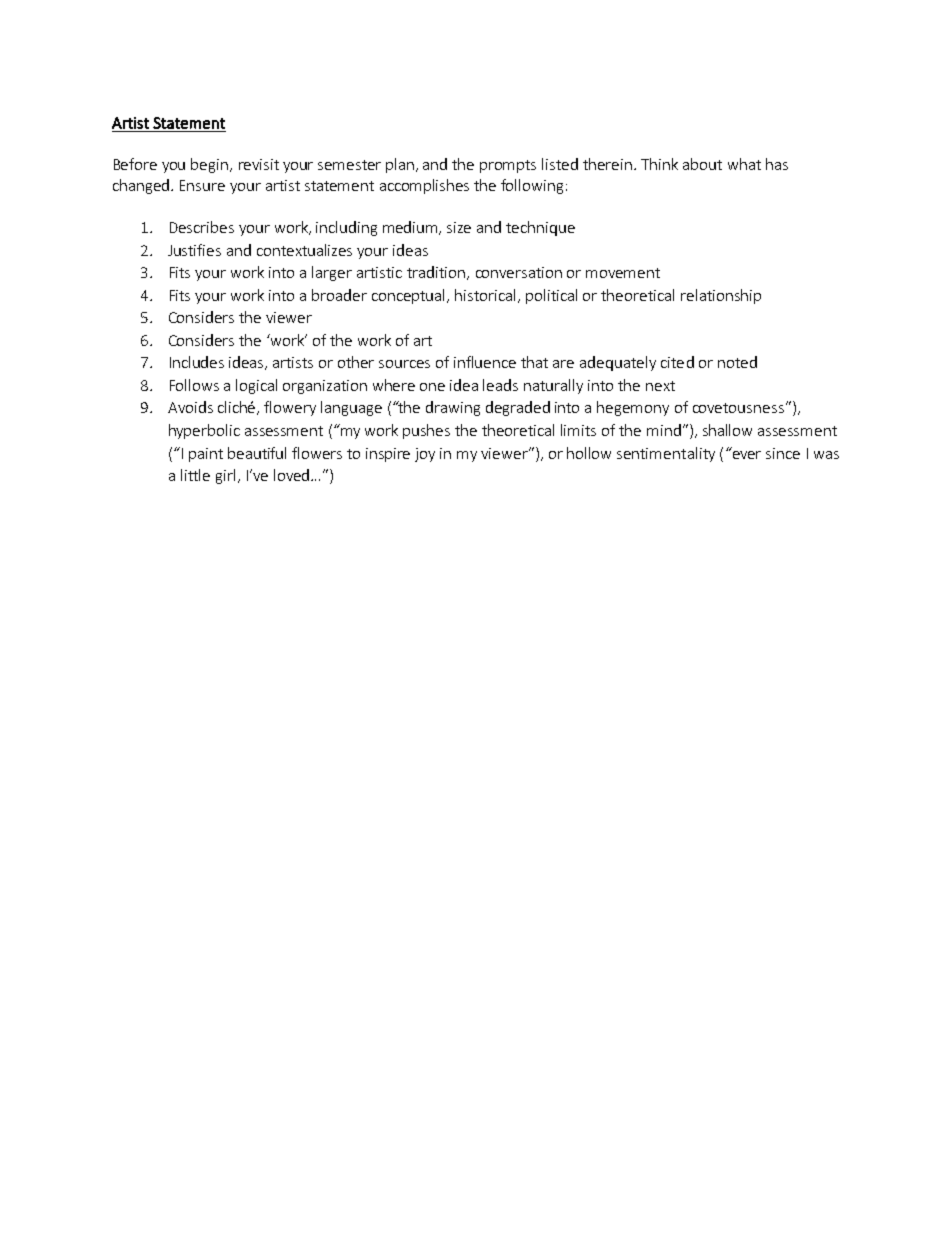 Image resolution: width=952 pixels, height=1233 pixels. Describe the element at coordinates (190, 407) in the screenshot. I see `Avoids` at that location.
